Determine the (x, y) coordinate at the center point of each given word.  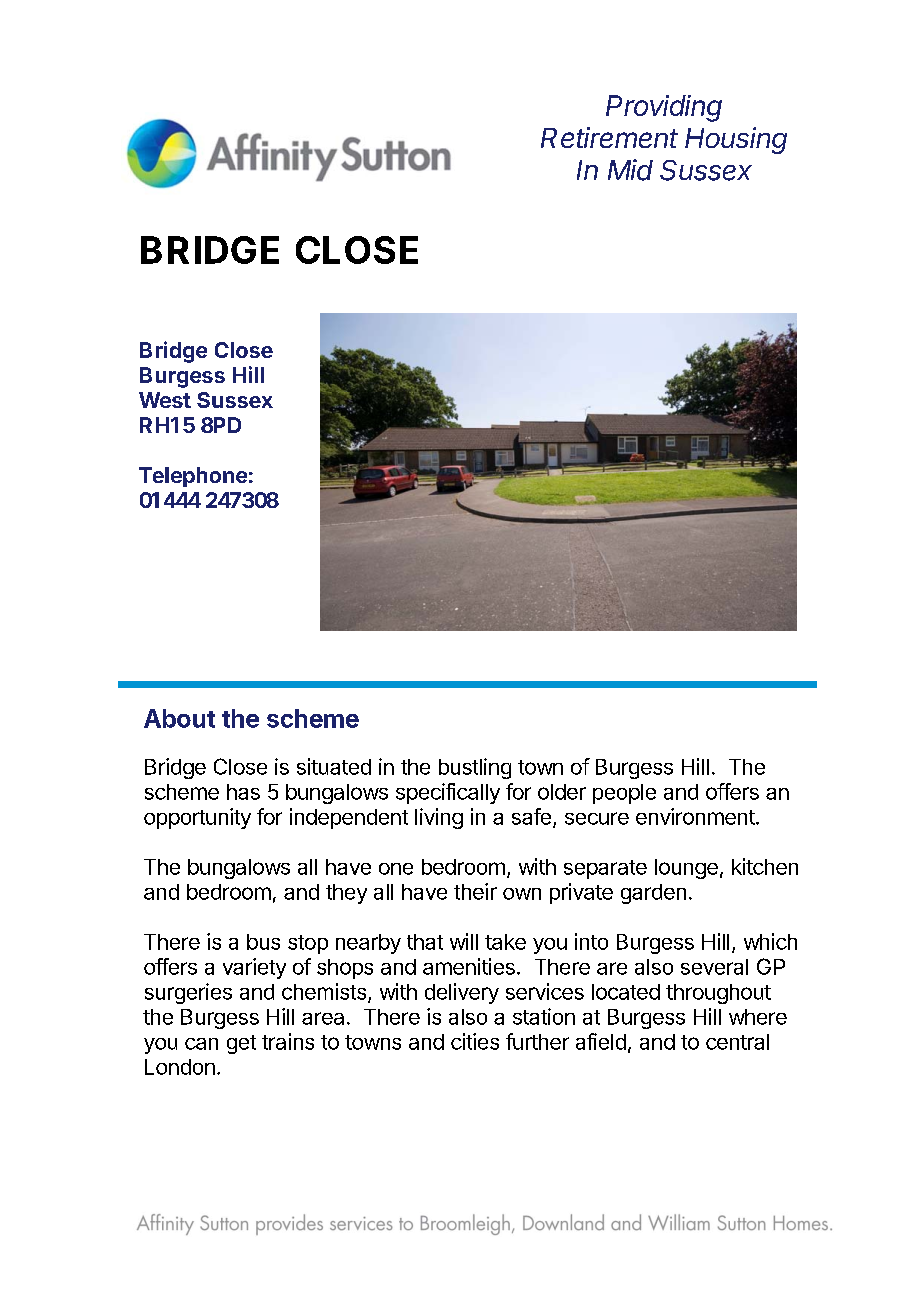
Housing (736, 140)
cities (475, 1041)
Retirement (609, 137)
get (241, 1044)
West (165, 400)
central (737, 1042)
